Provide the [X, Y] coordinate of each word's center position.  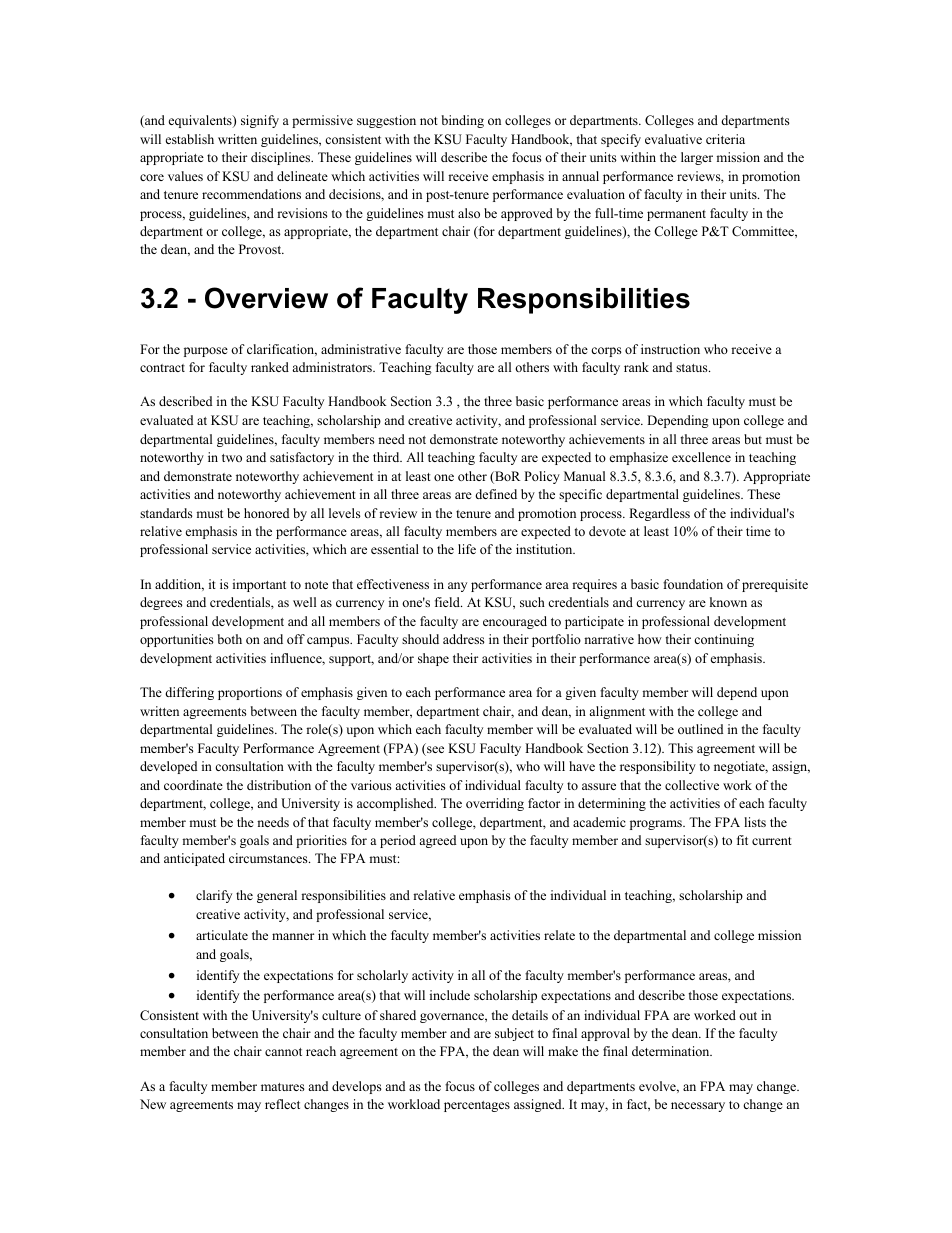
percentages [477, 1106]
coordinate [193, 785]
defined [496, 494]
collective [692, 785]
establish [190, 139]
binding [463, 121]
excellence [701, 457]
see [434, 751]
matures [283, 1087]
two [232, 458]
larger [697, 158]
